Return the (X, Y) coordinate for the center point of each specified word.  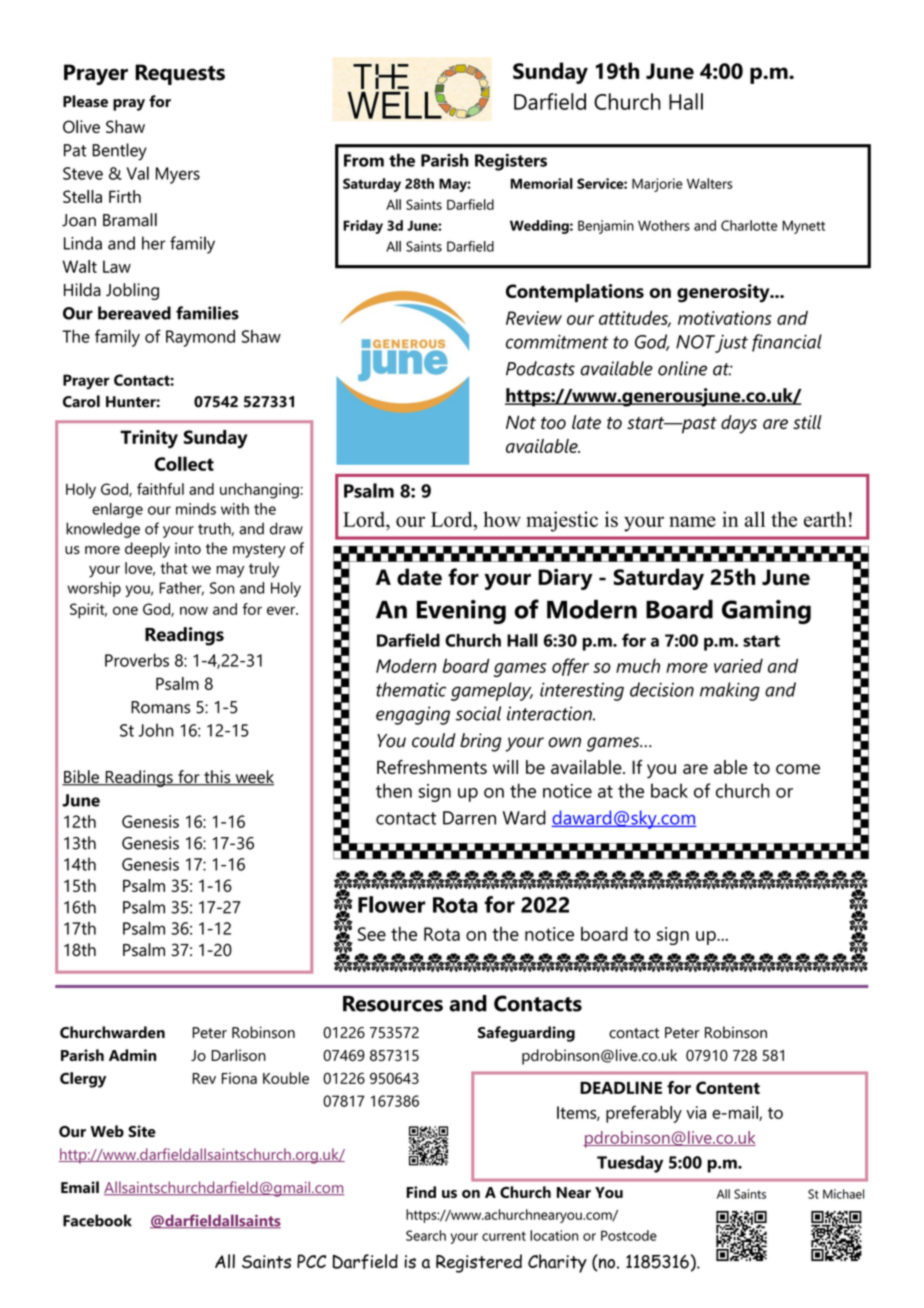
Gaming (766, 612)
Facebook (97, 1220)
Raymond (200, 338)
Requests (180, 74)
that (174, 568)
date (419, 576)
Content (728, 1087)
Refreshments (432, 767)
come (798, 769)
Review (534, 318)
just (731, 343)
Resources (393, 1004)
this (217, 778)
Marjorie (657, 185)
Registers (511, 162)
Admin (132, 1055)
